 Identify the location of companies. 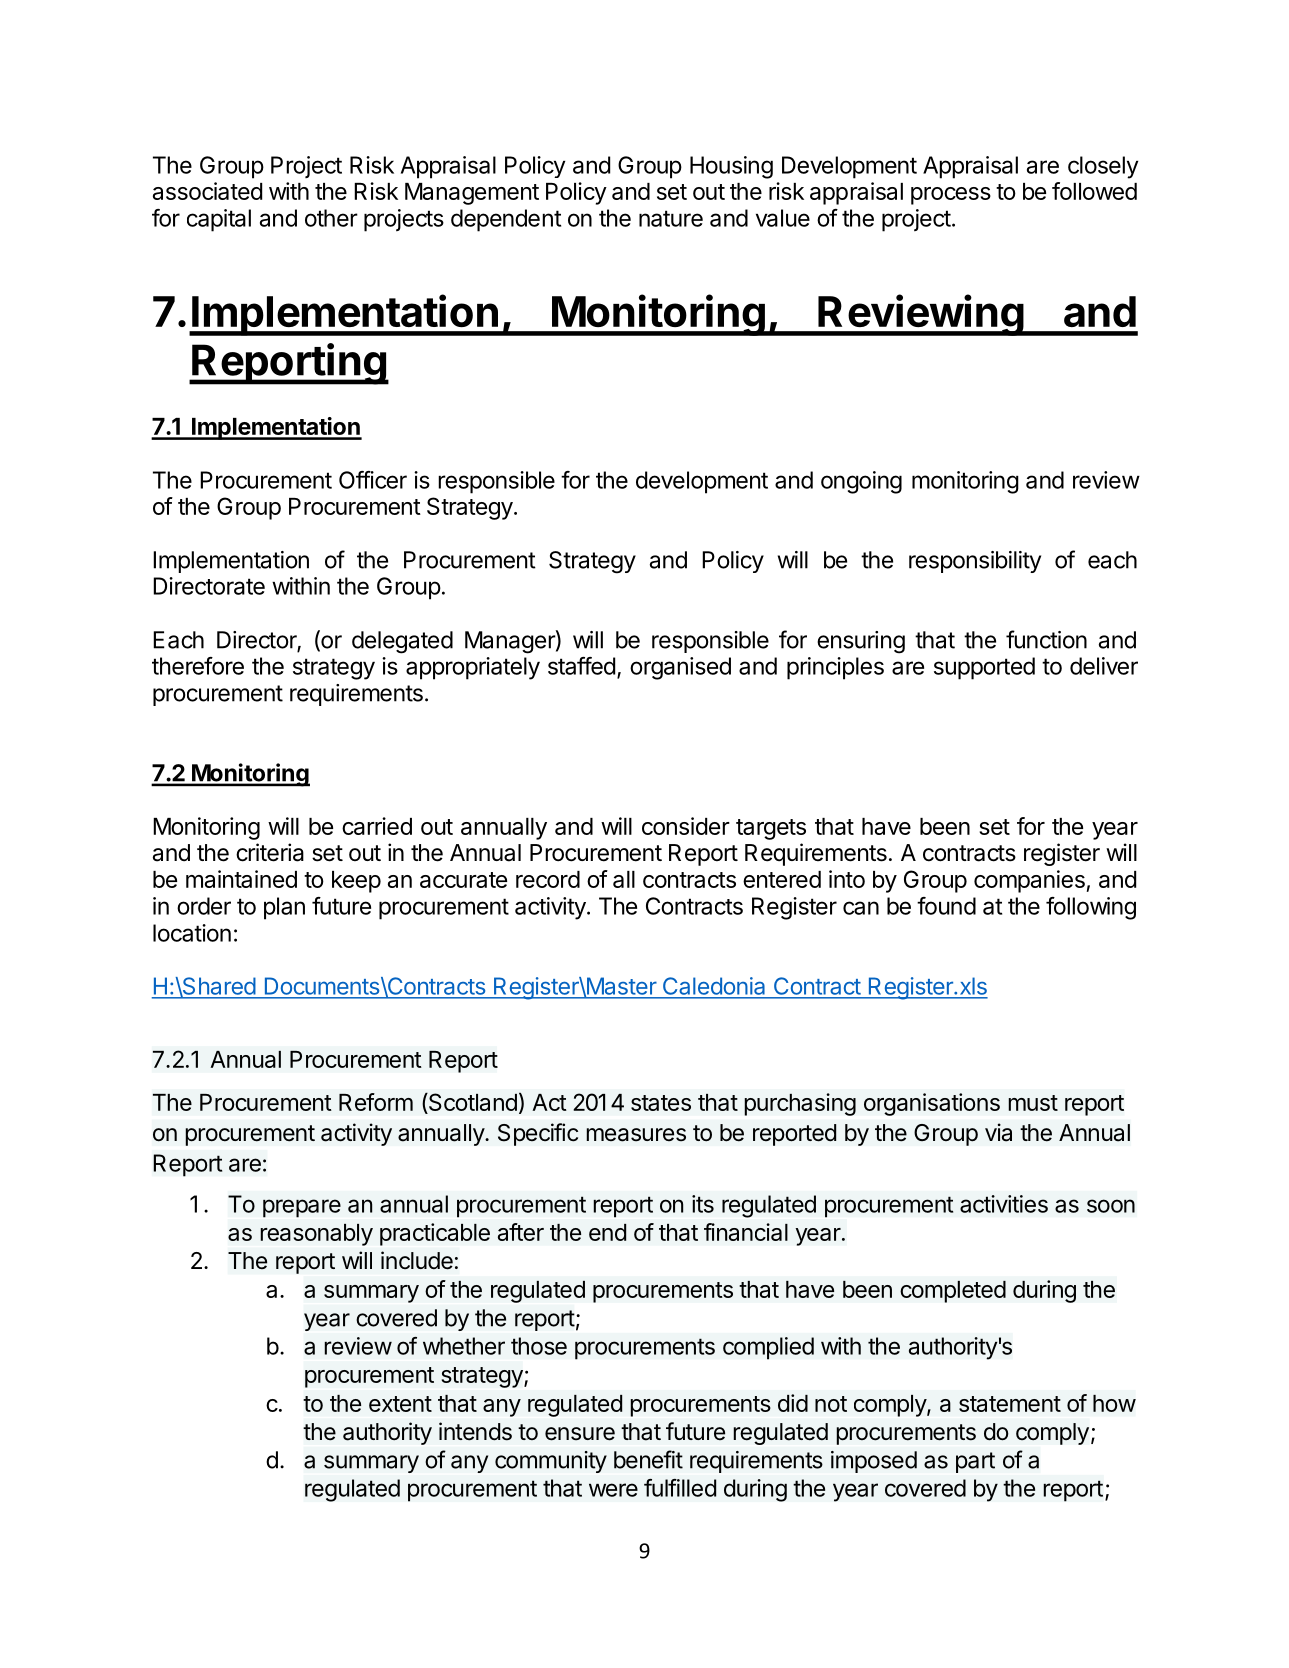
(1030, 881).
